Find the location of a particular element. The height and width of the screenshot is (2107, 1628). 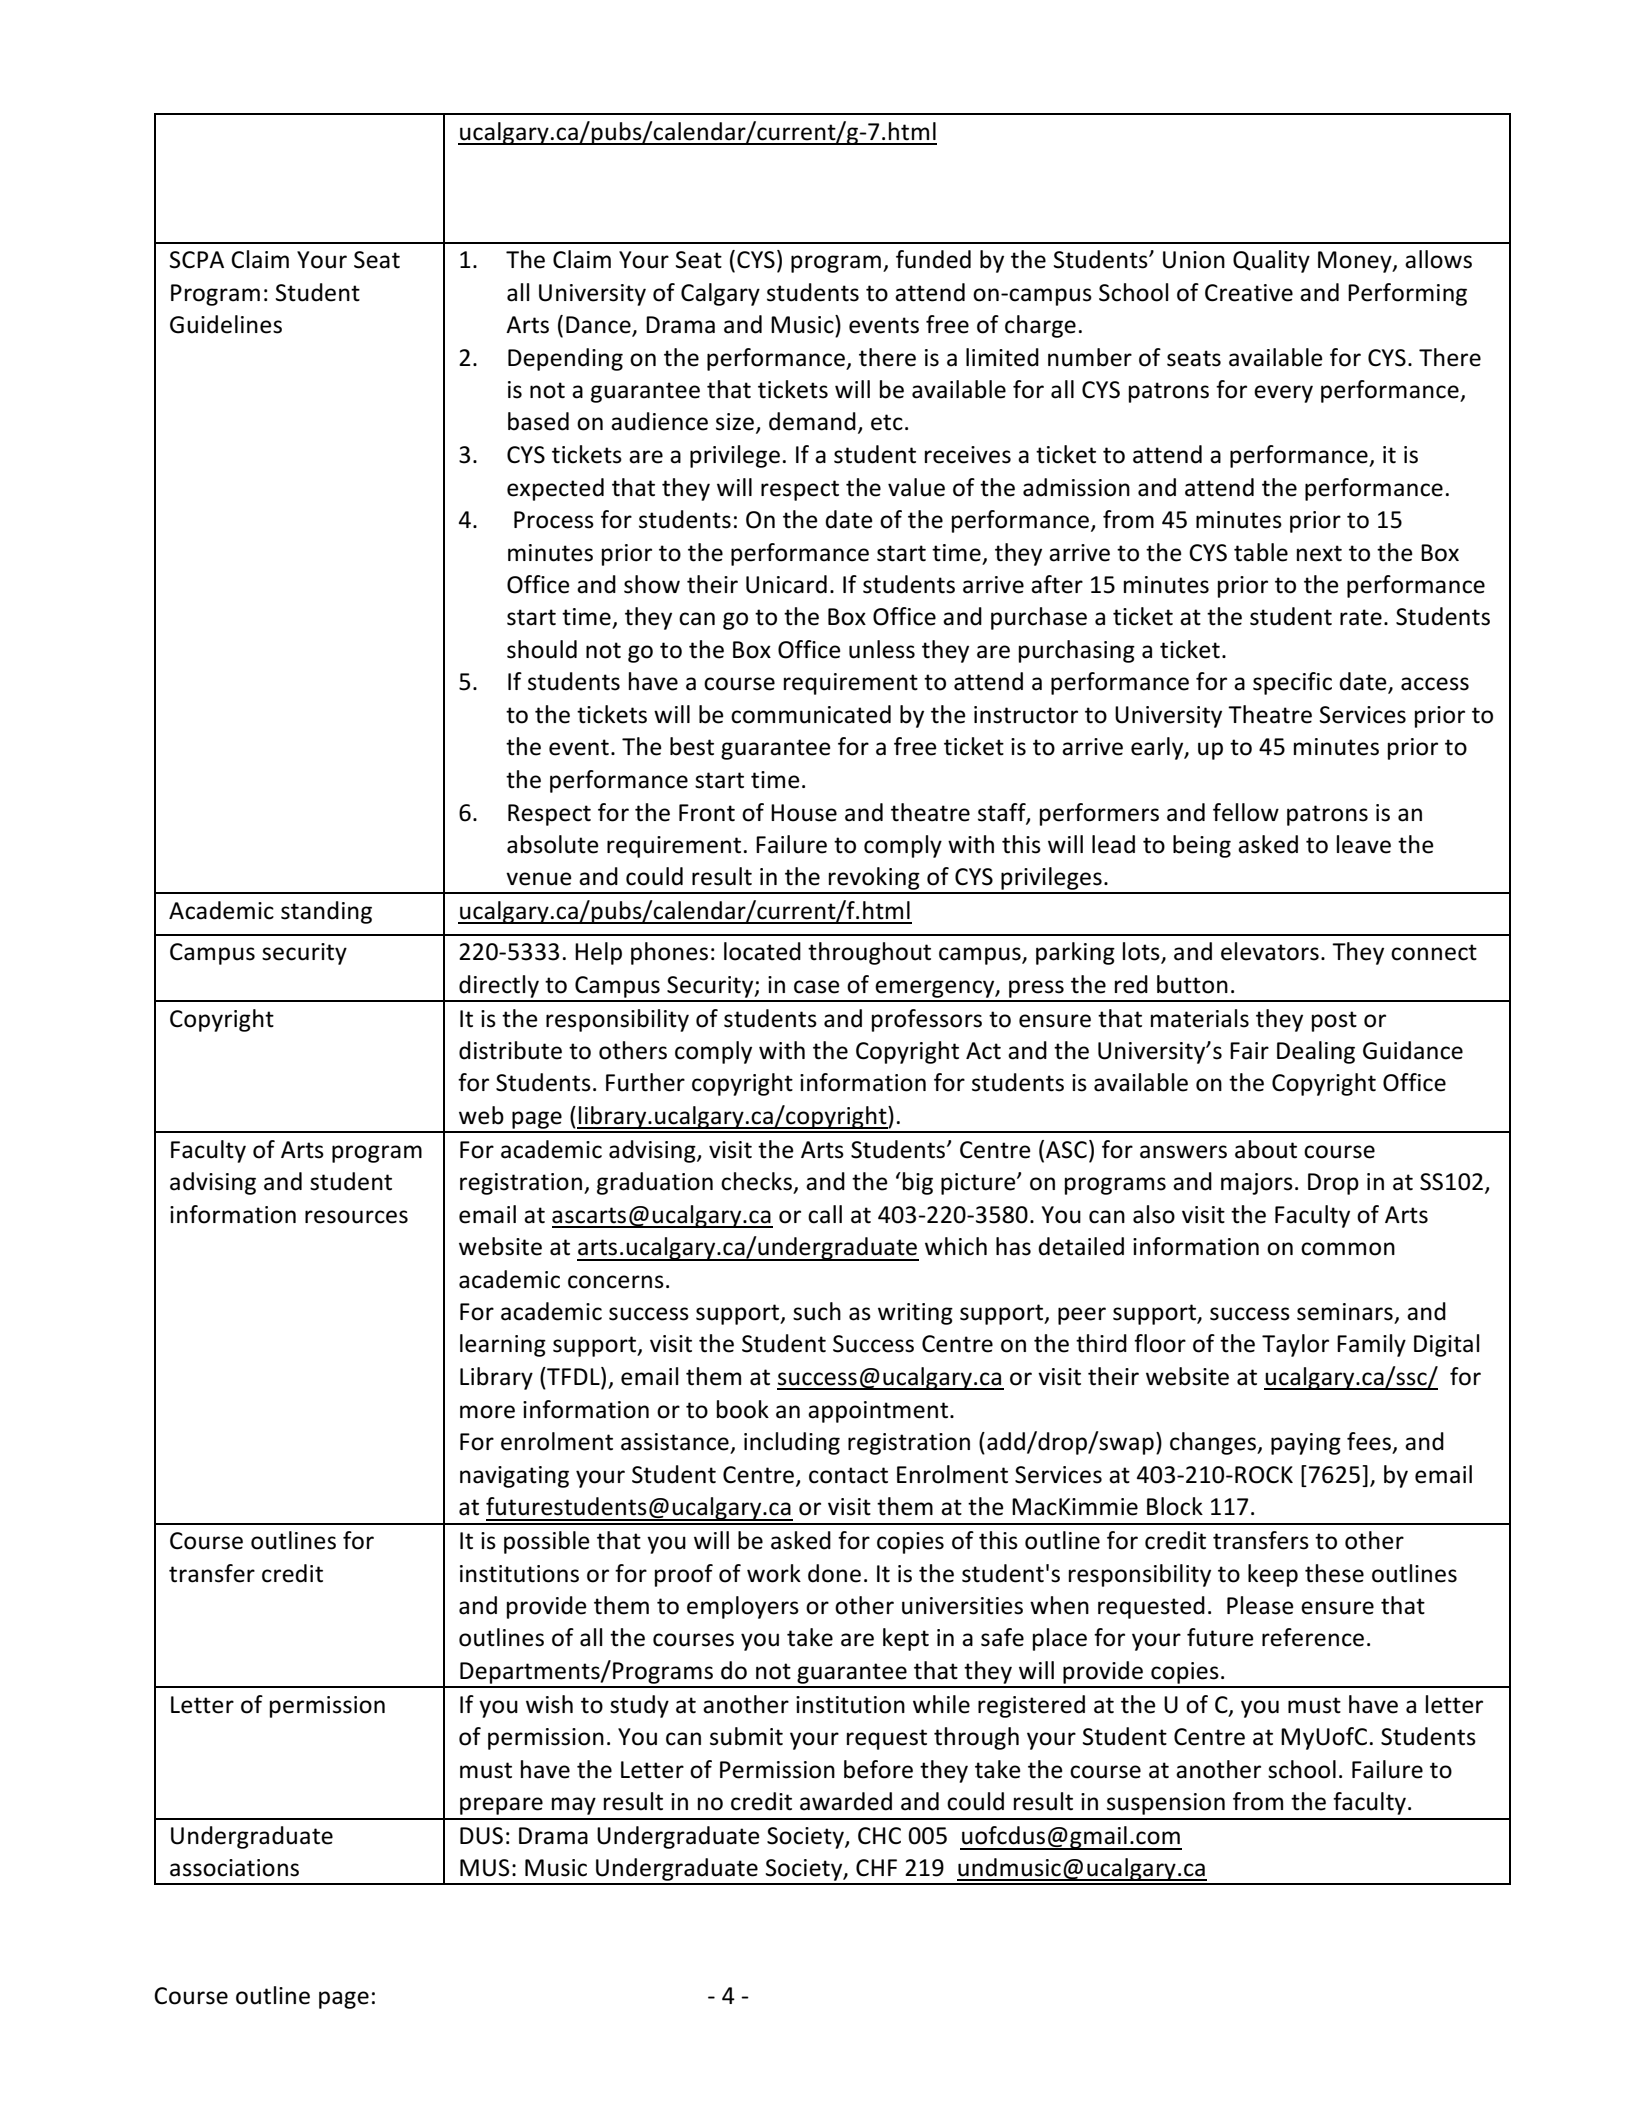

including is located at coordinates (792, 1443).
